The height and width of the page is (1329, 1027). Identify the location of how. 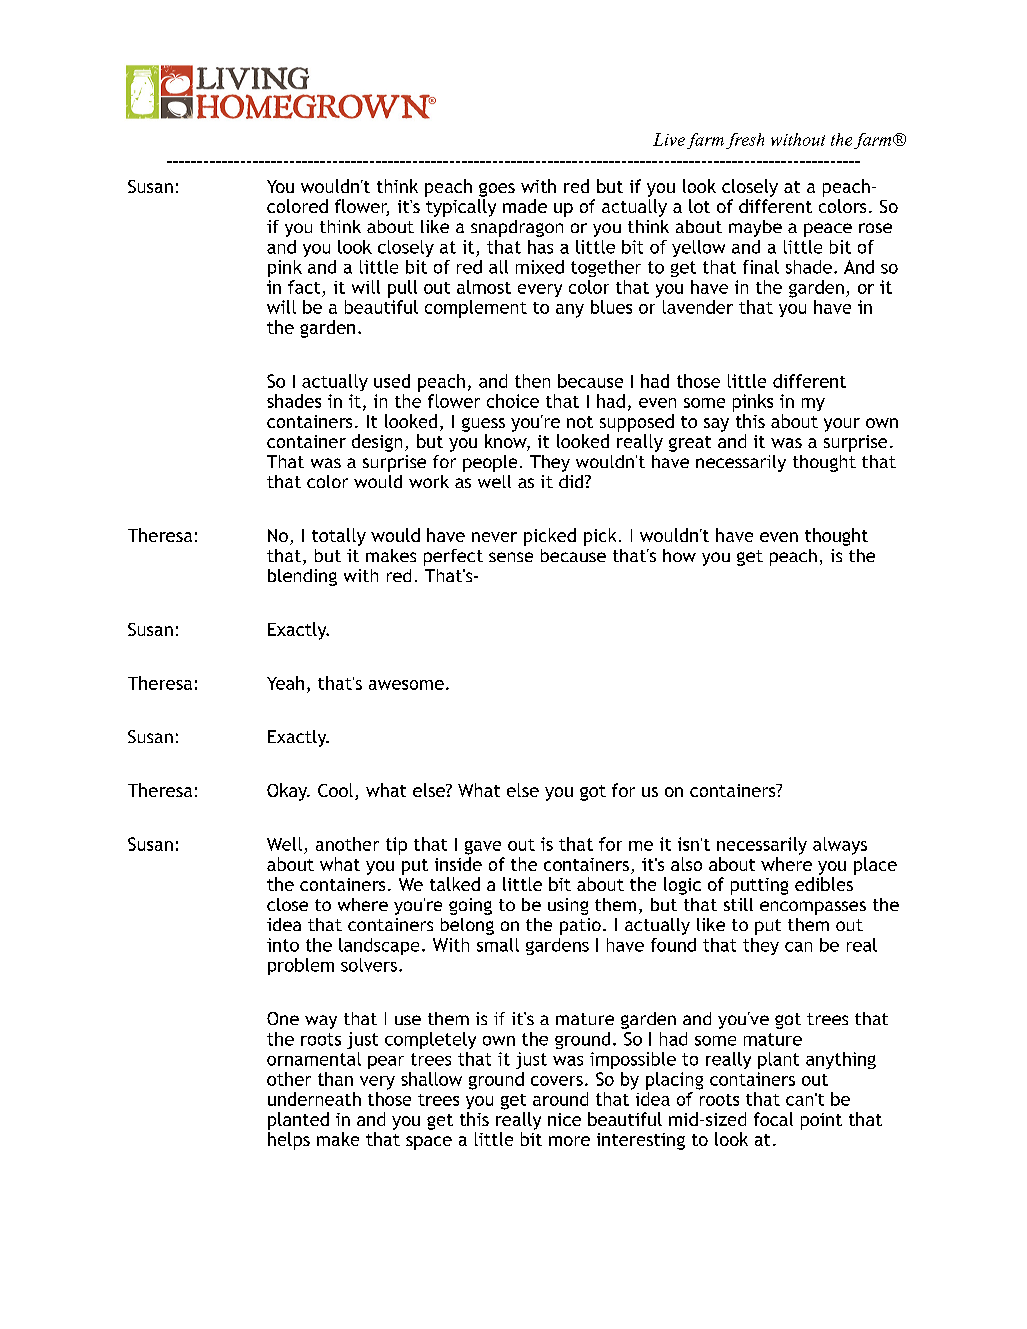
(679, 555).
